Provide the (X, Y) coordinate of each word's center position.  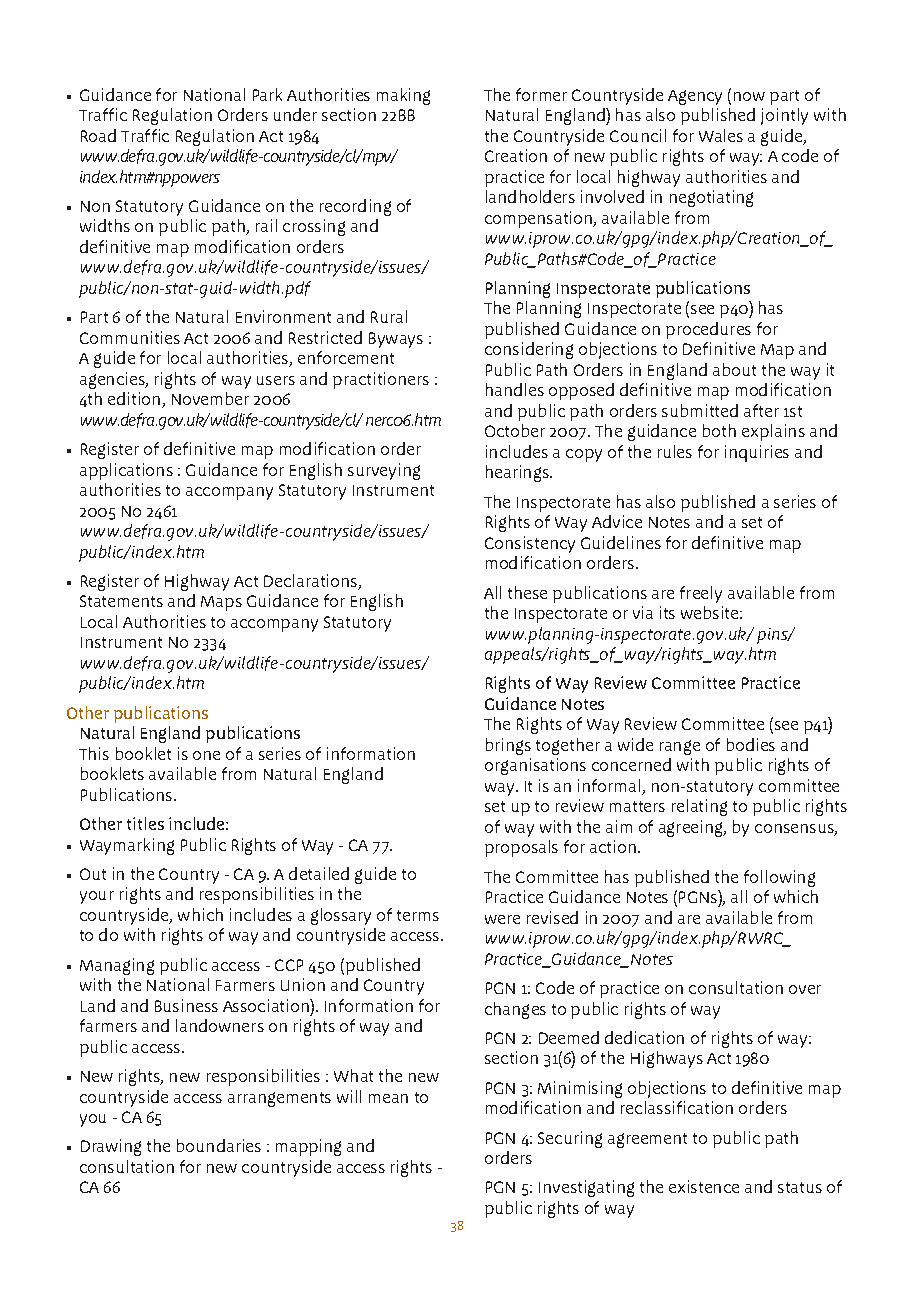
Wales (721, 135)
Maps (221, 603)
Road (98, 135)
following (779, 878)
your (97, 897)
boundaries (219, 1145)
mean (388, 1098)
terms (418, 915)
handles (515, 389)
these (527, 592)
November (210, 398)
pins (773, 636)
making (403, 96)
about (734, 369)
